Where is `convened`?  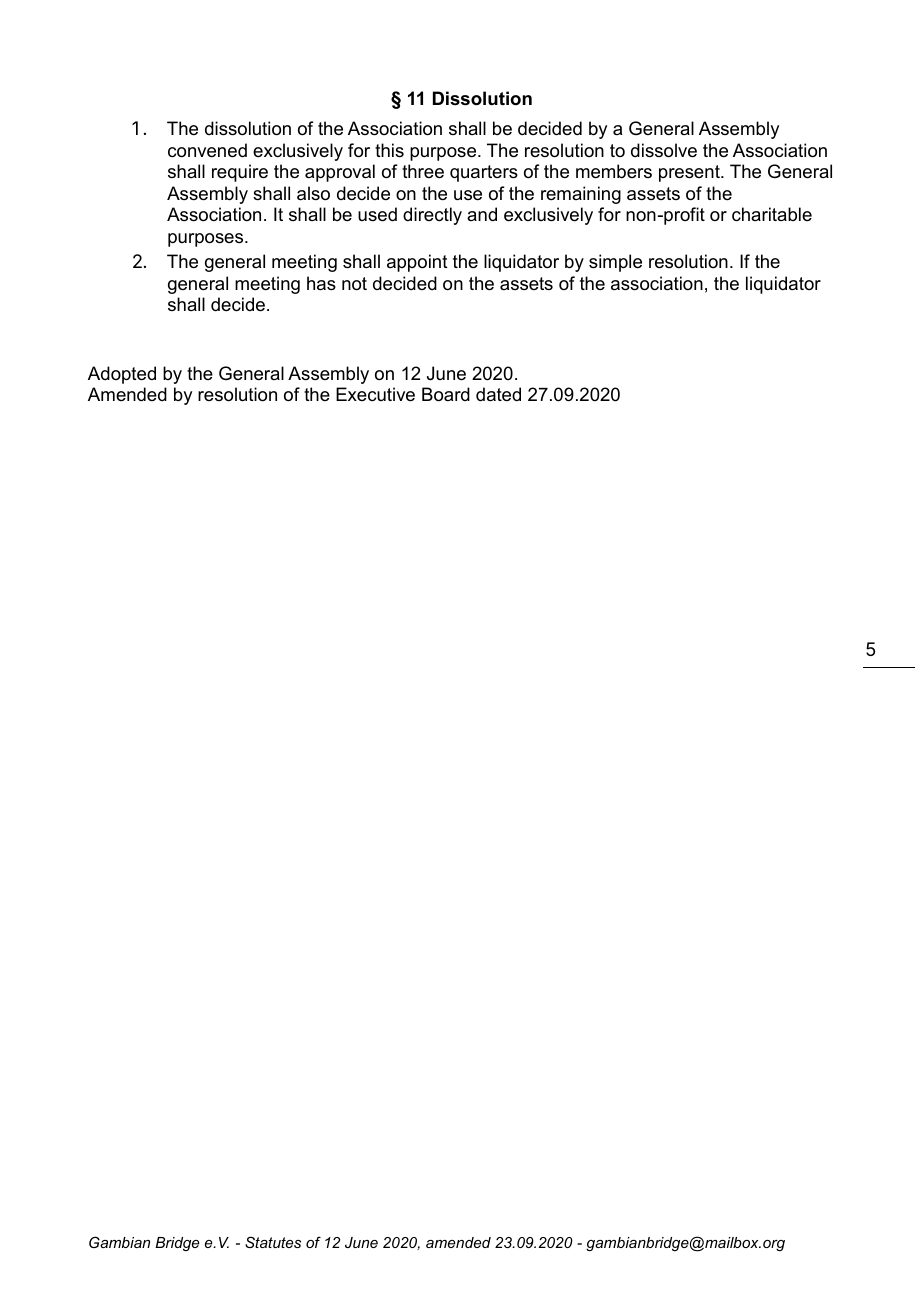 convened is located at coordinates (207, 150).
